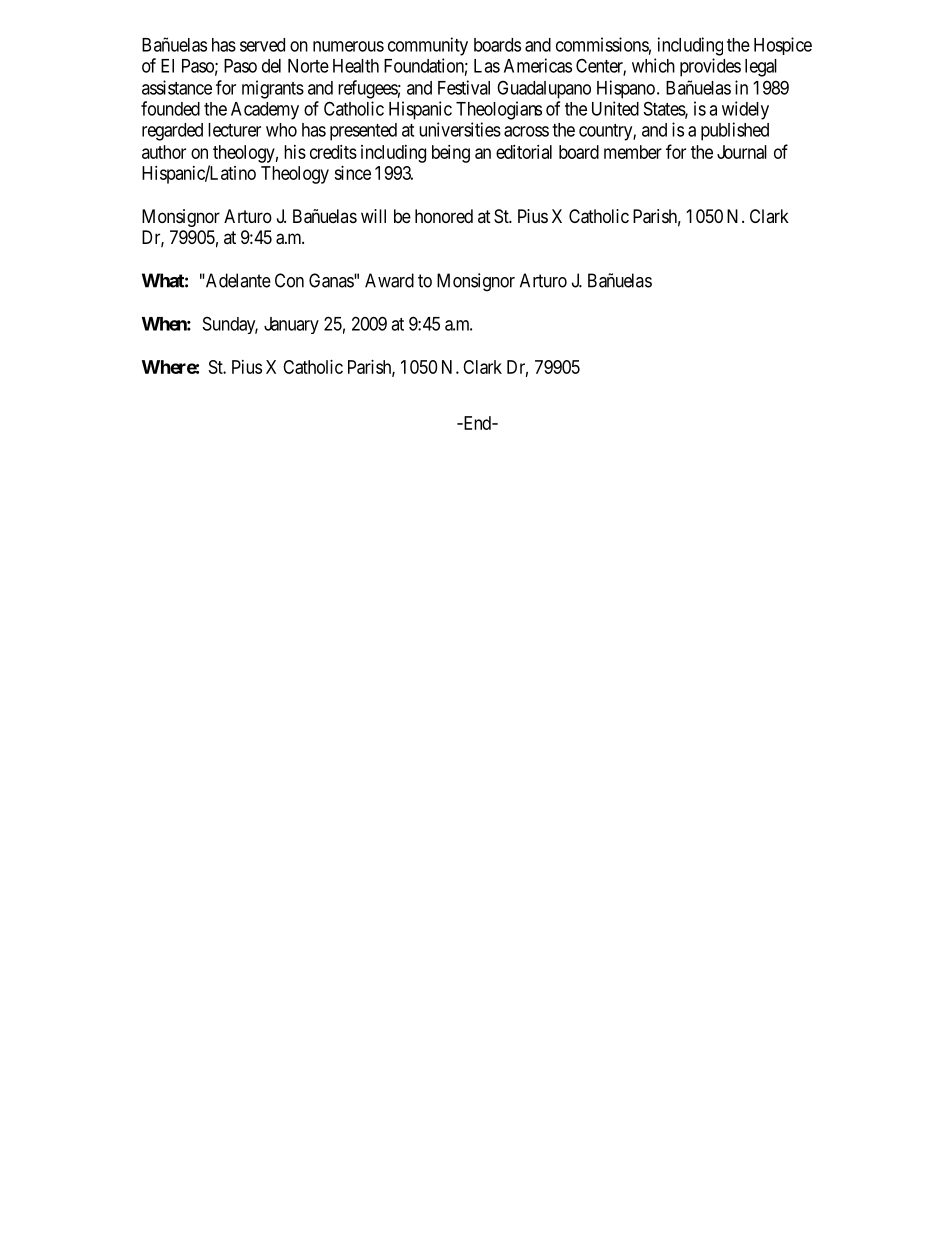 This image has width=952, height=1233. What do you see at coordinates (444, 216) in the image?
I see `honored` at bounding box center [444, 216].
